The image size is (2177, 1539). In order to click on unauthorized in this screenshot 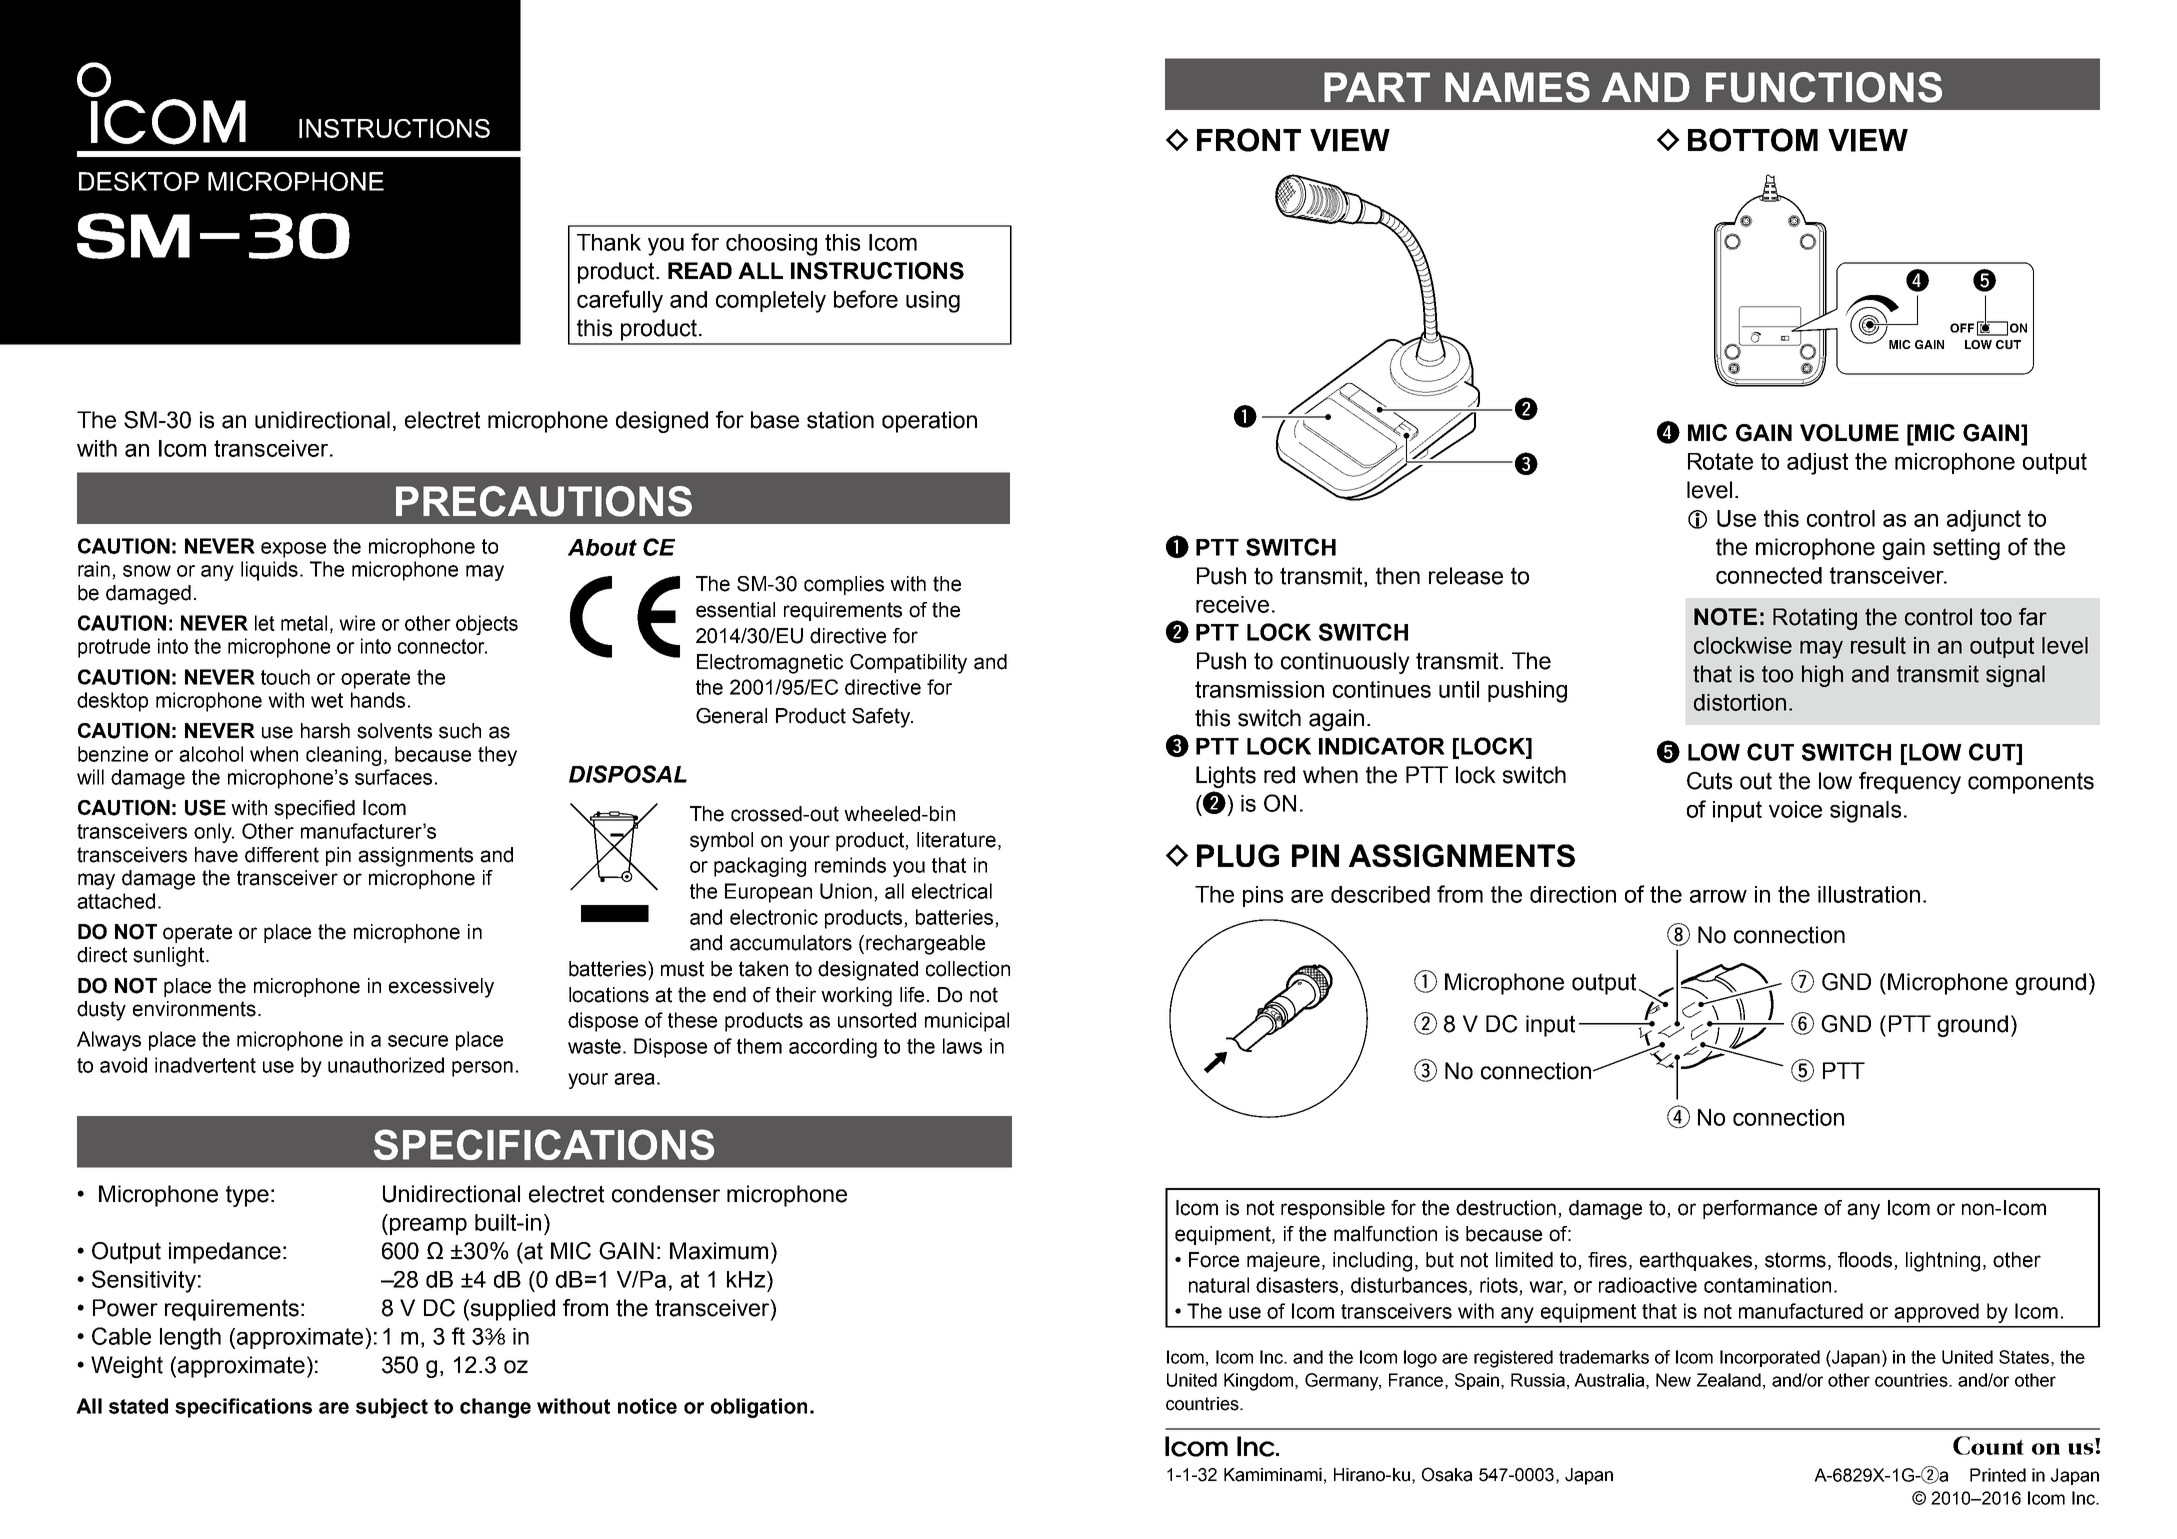, I will do `click(386, 1065)`.
